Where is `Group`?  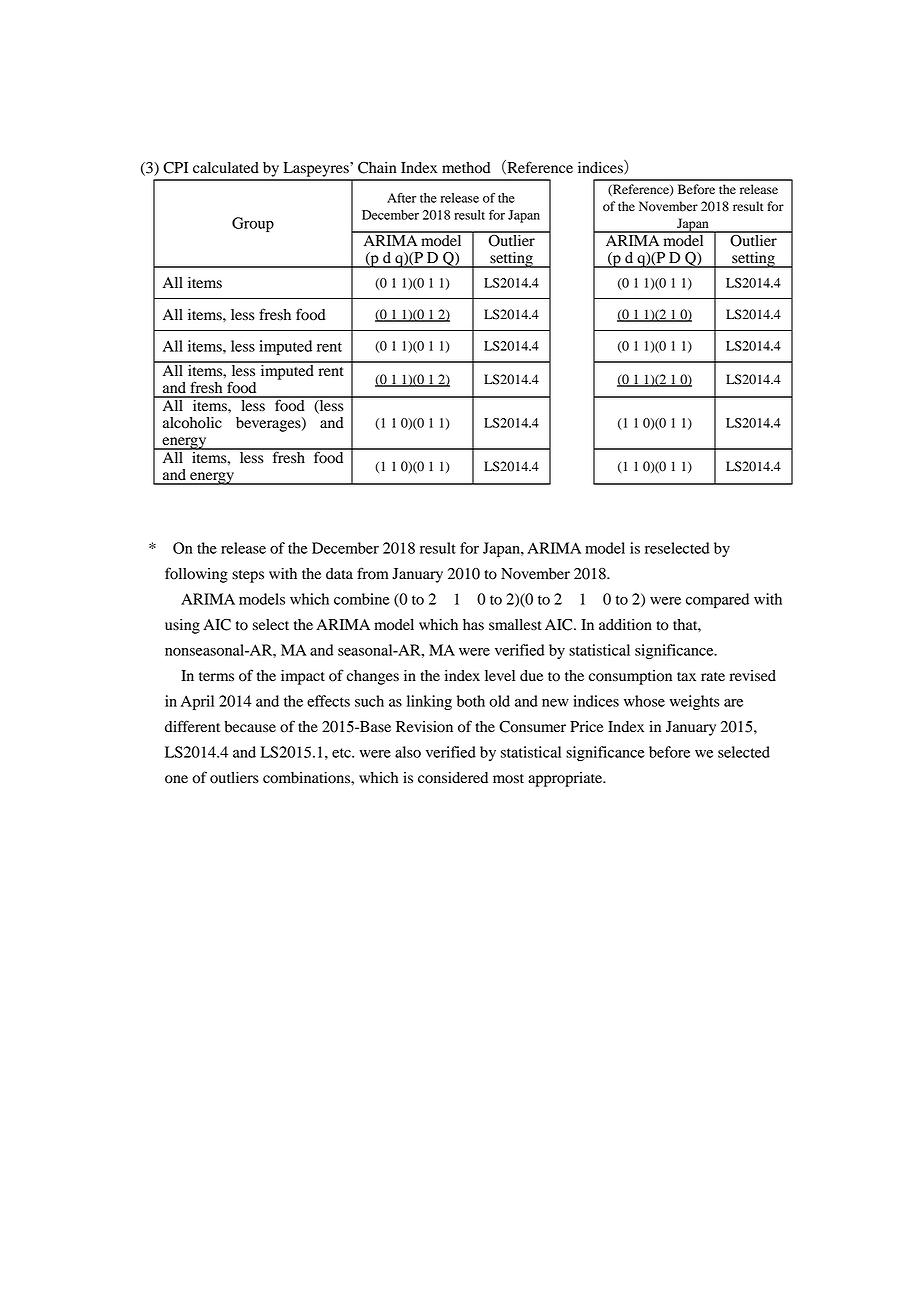 Group is located at coordinates (253, 224).
